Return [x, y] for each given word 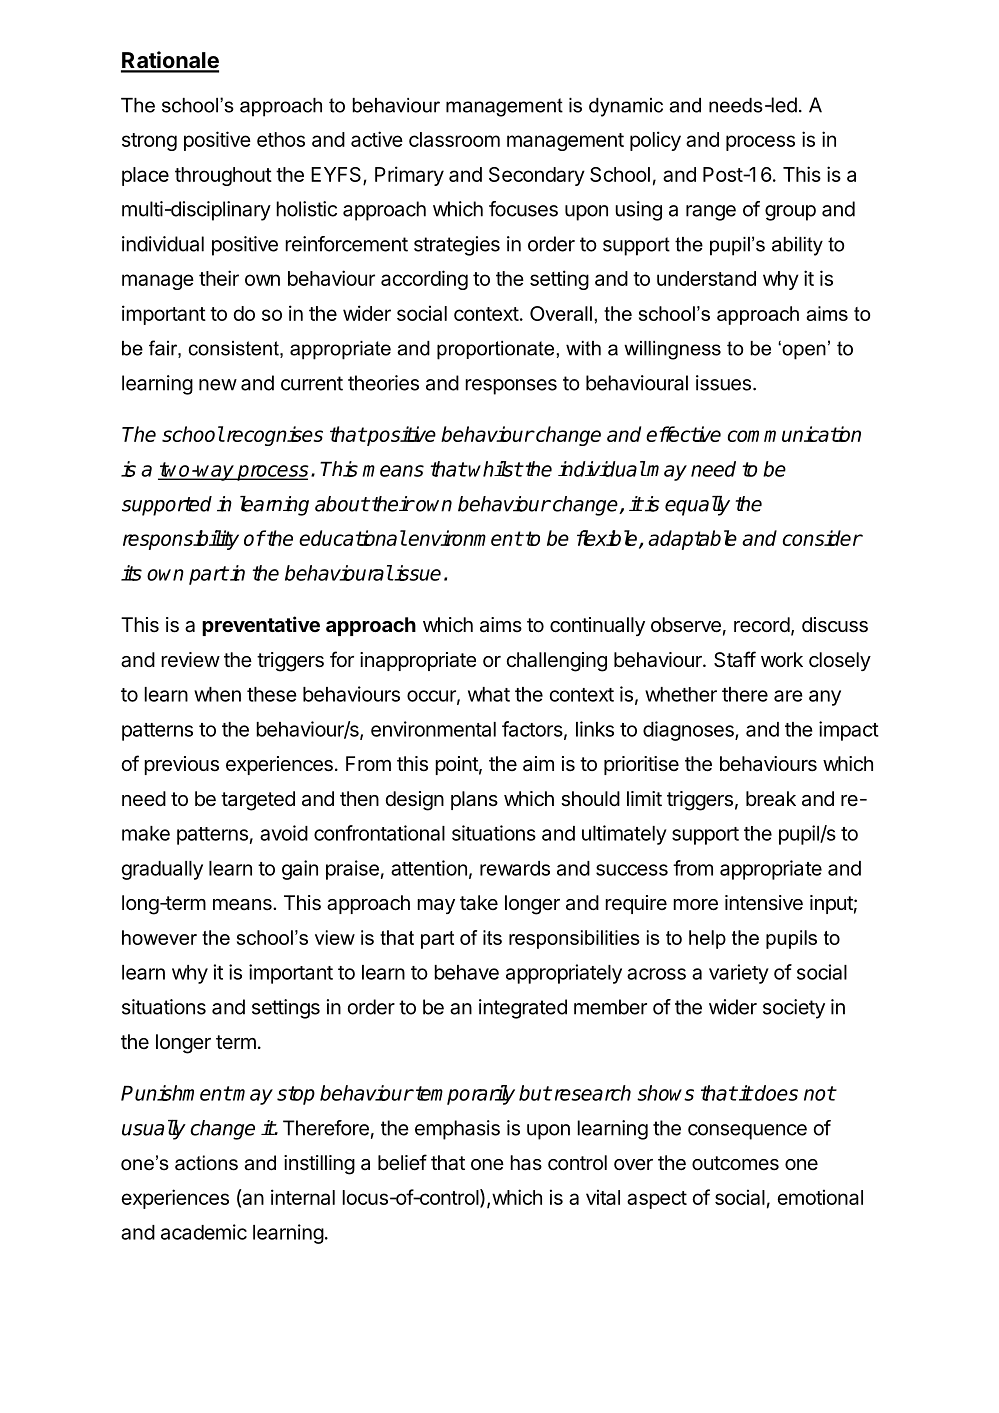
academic [204, 1232]
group [790, 213]
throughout [223, 176]
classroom [454, 139]
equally [697, 505]
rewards [515, 868]
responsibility [181, 540]
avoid [284, 833]
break [771, 798]
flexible [608, 539]
